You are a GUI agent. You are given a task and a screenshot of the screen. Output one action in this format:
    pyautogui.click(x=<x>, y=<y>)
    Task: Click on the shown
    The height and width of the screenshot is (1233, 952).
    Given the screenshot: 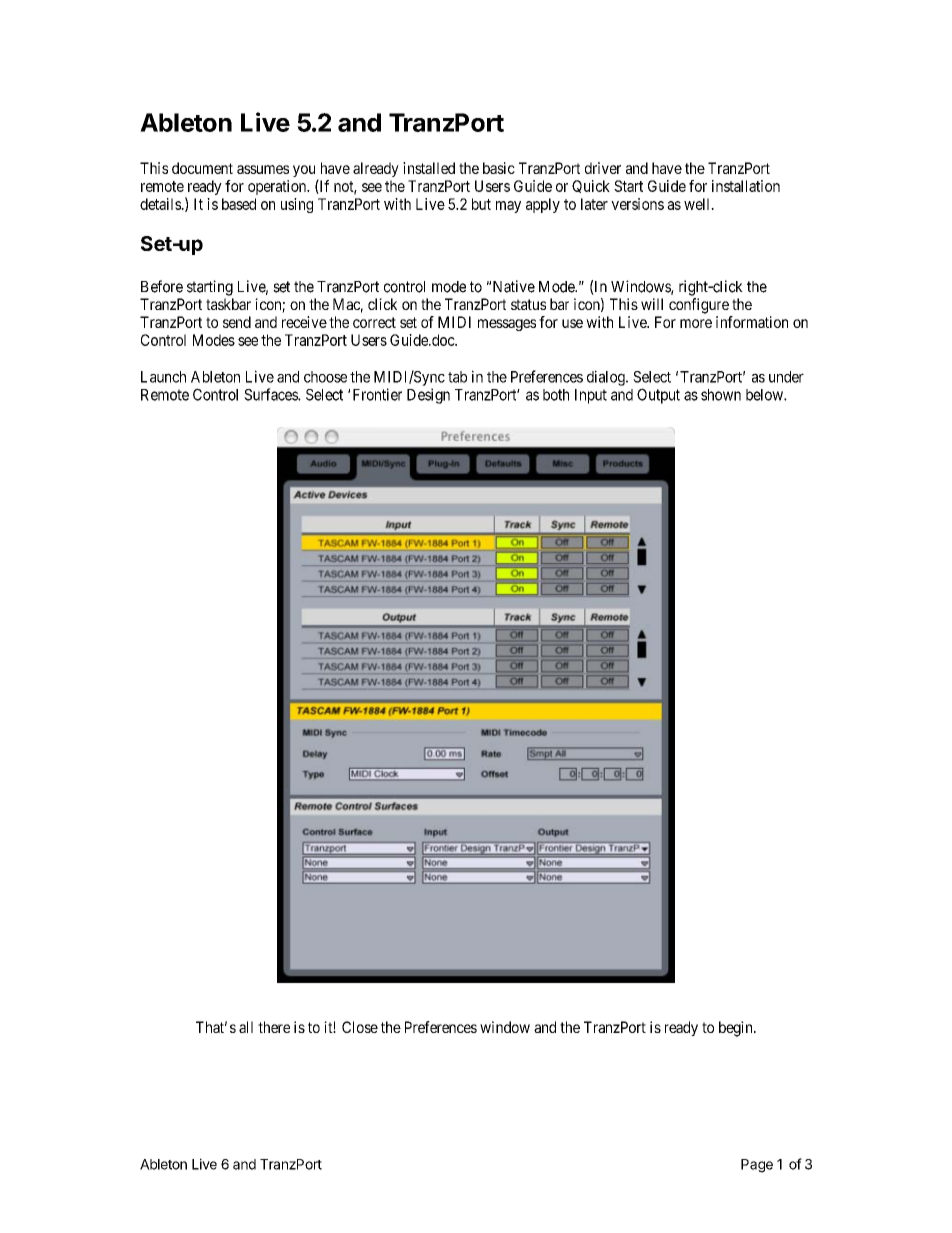 What is the action you would take?
    pyautogui.click(x=721, y=395)
